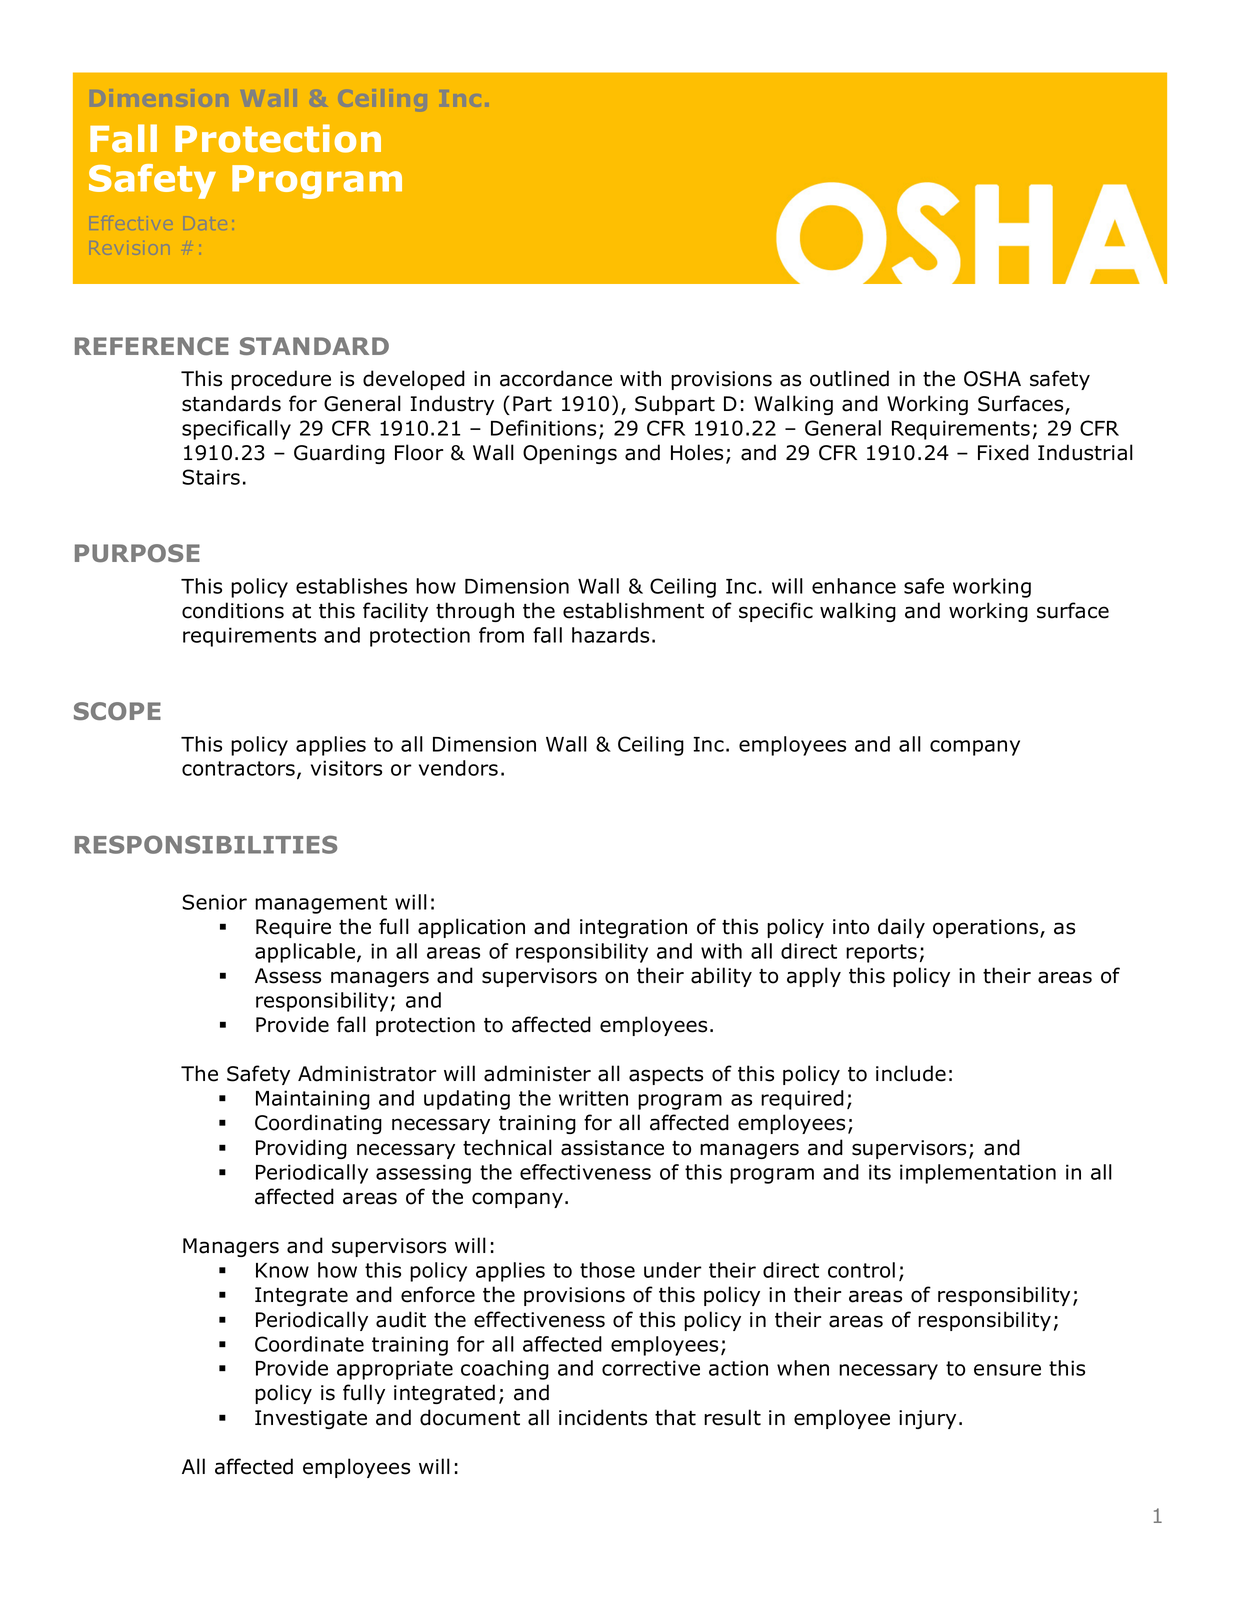  What do you see at coordinates (311, 1419) in the image?
I see `Investigate` at bounding box center [311, 1419].
